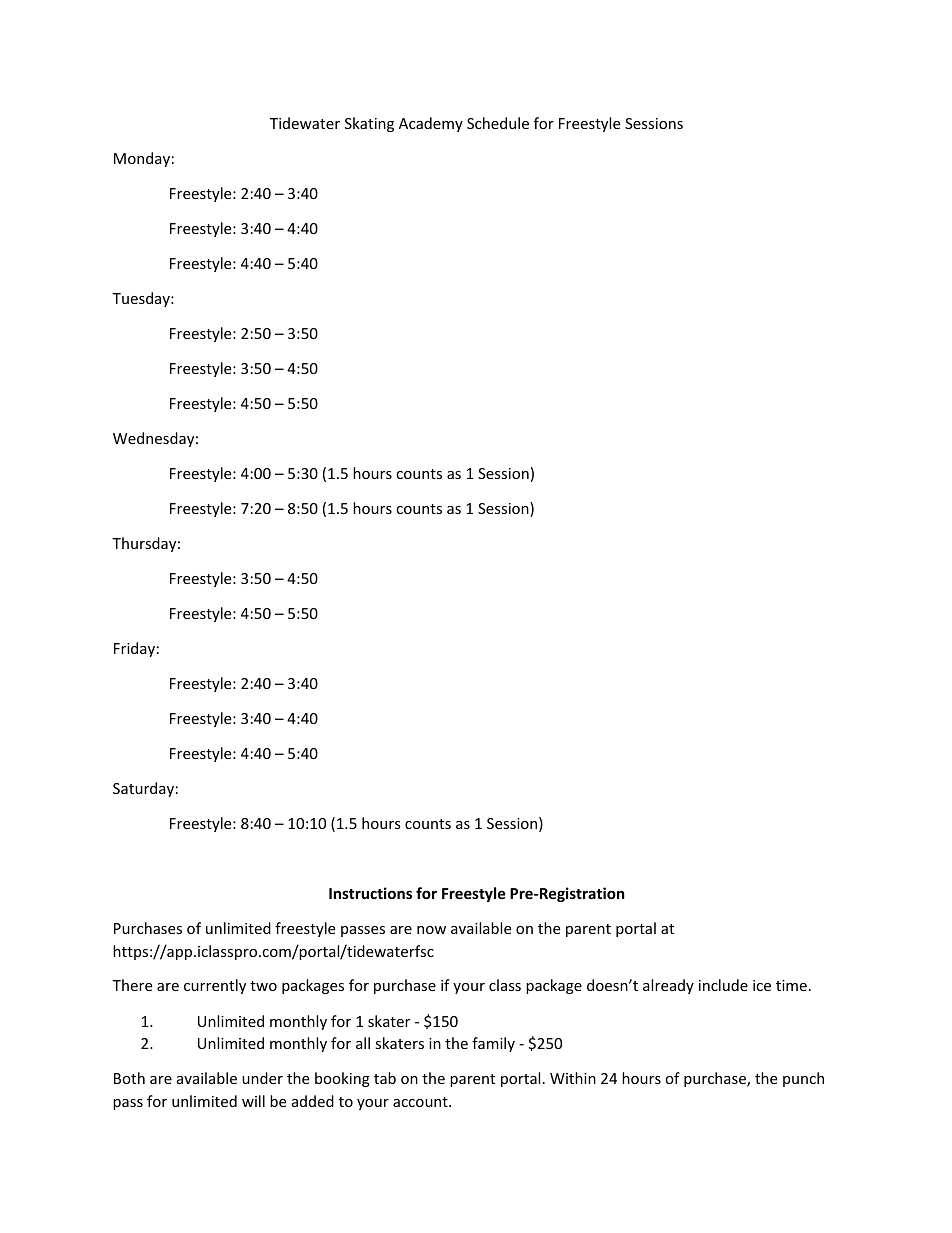 The height and width of the screenshot is (1233, 952). I want to click on Academy, so click(431, 124).
